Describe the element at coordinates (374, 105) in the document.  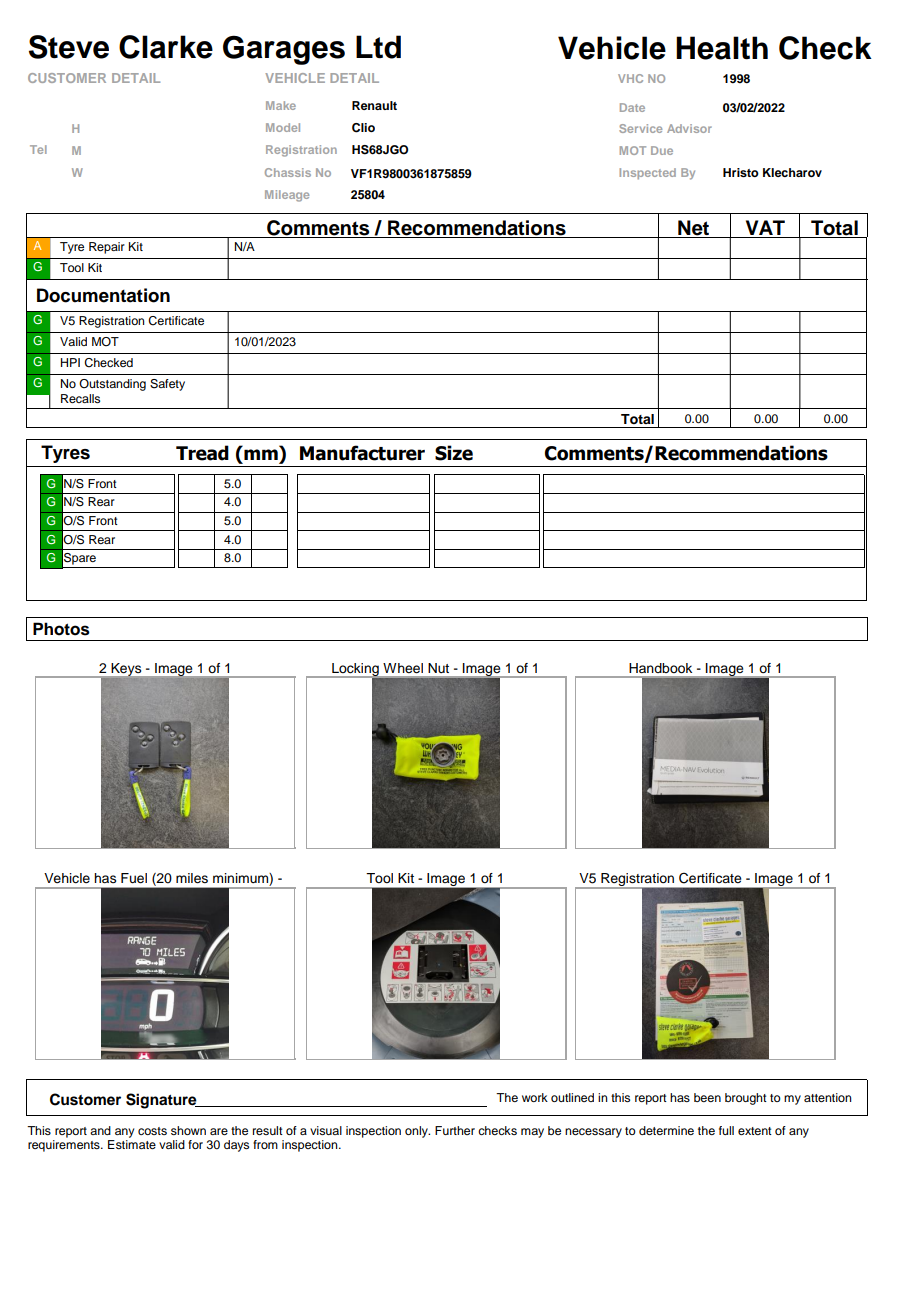
I see `Renault` at that location.
